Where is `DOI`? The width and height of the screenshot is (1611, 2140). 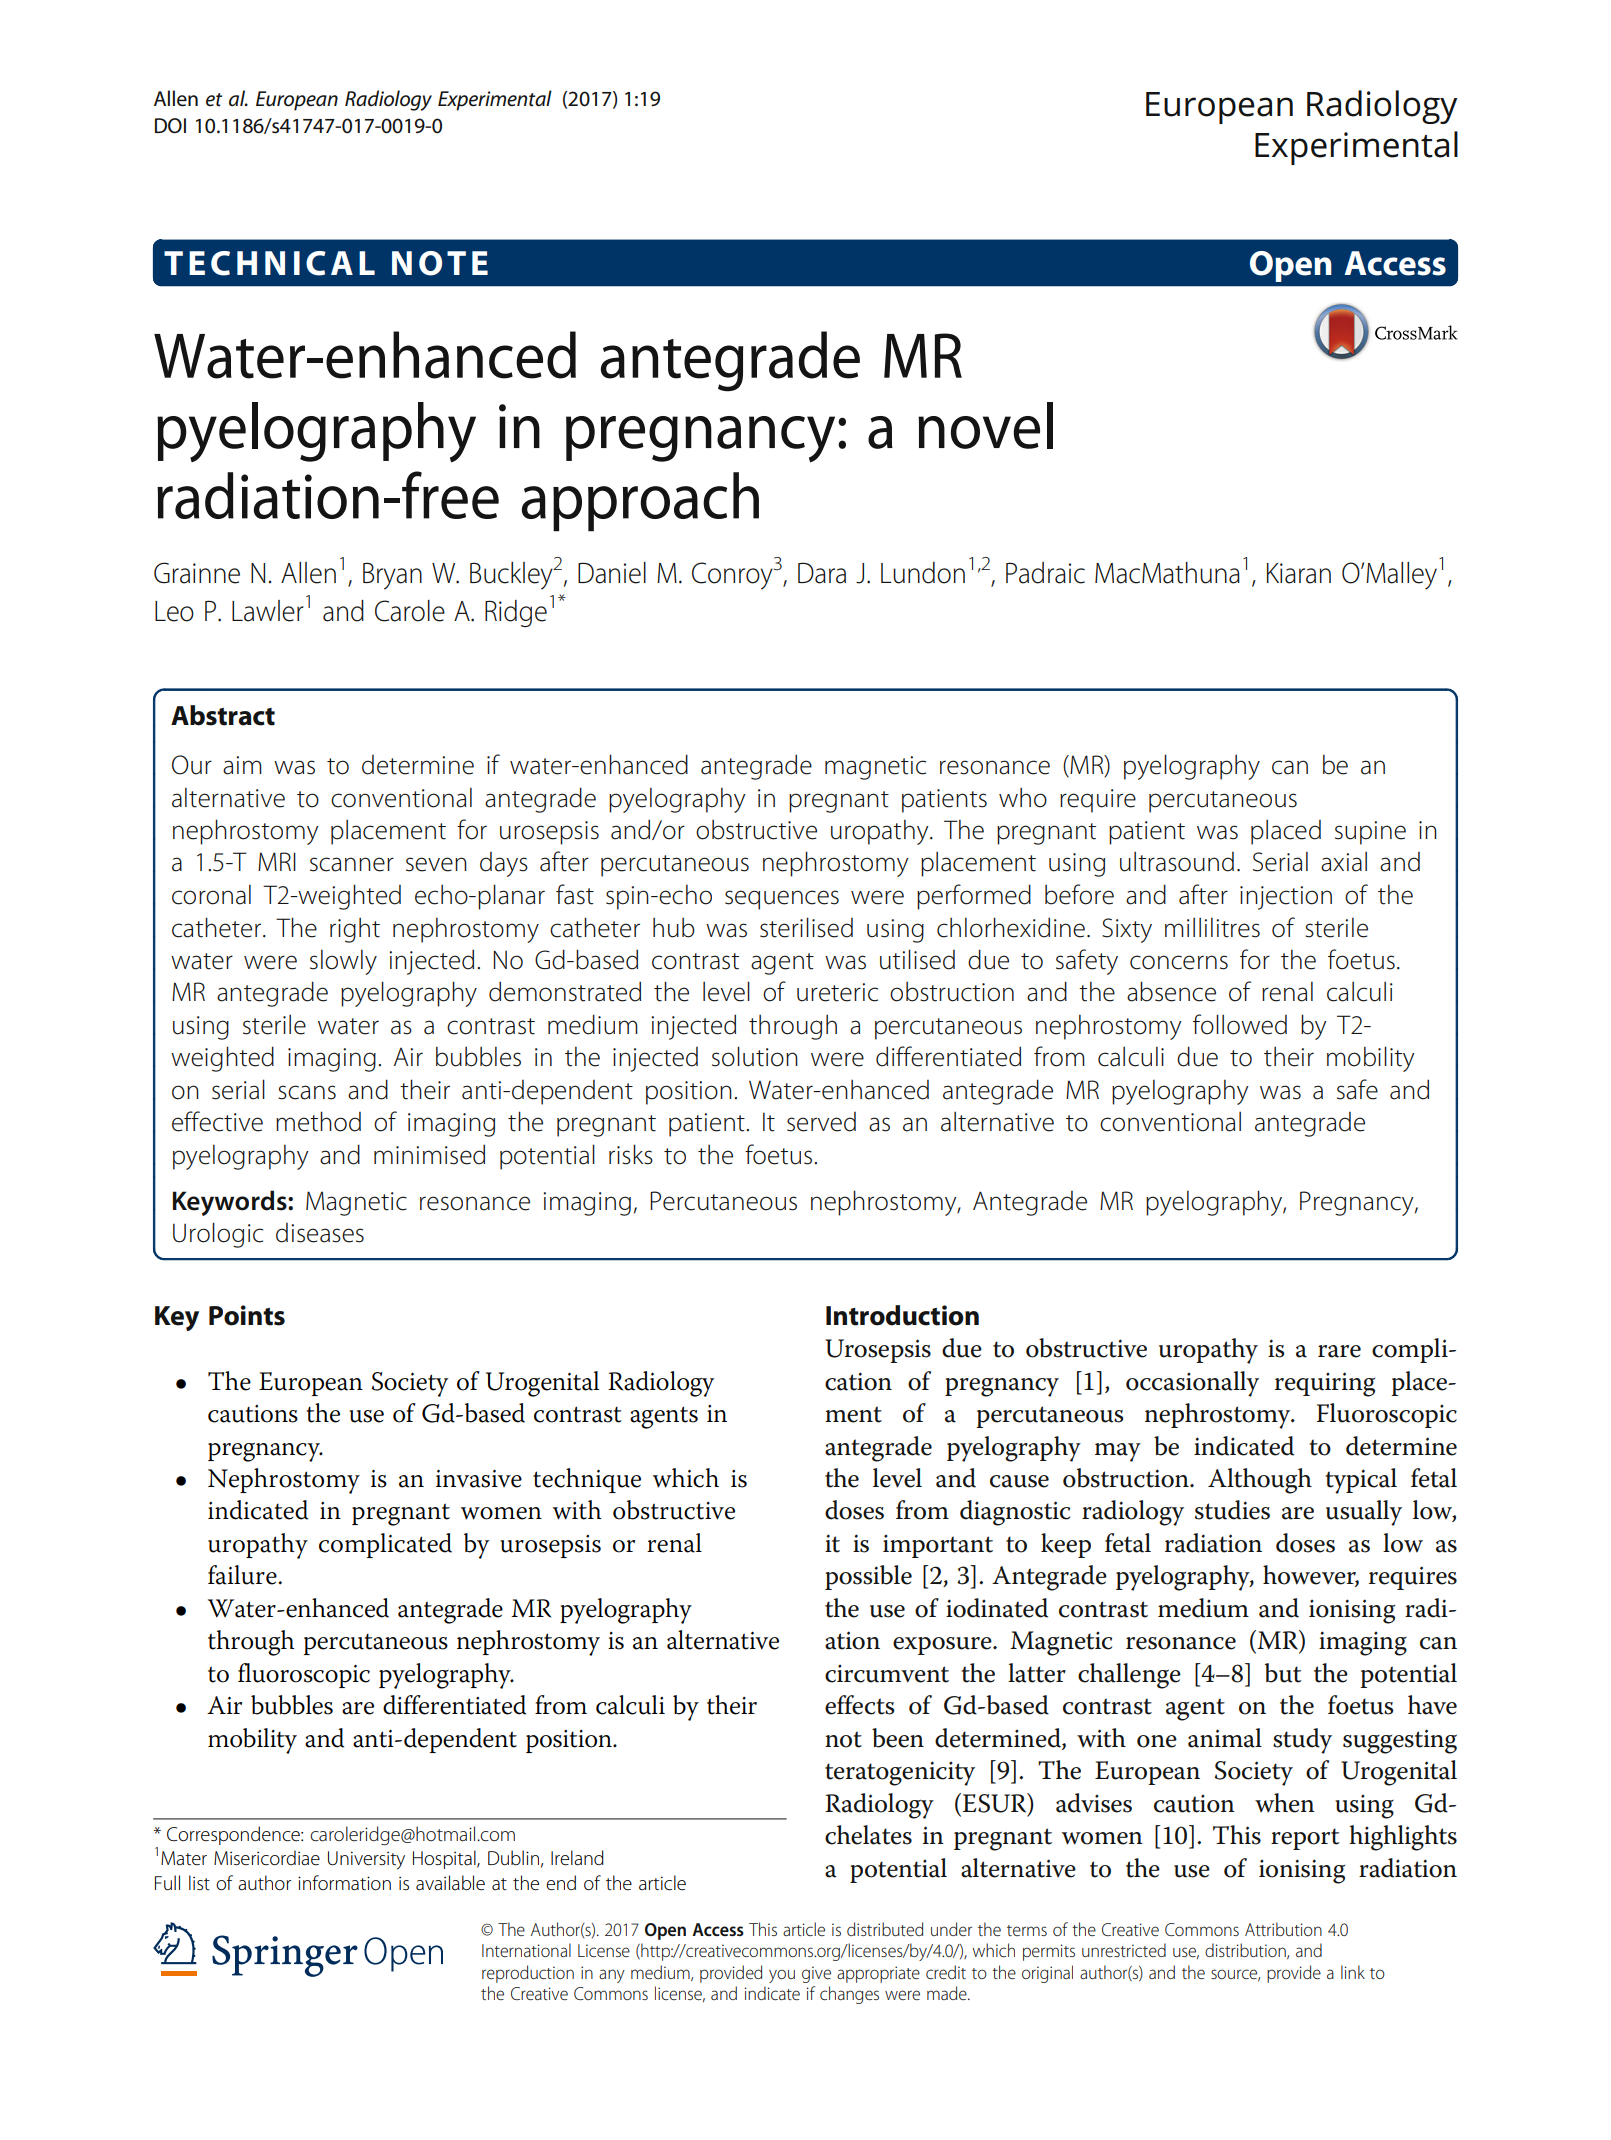
DOI is located at coordinates (170, 126).
